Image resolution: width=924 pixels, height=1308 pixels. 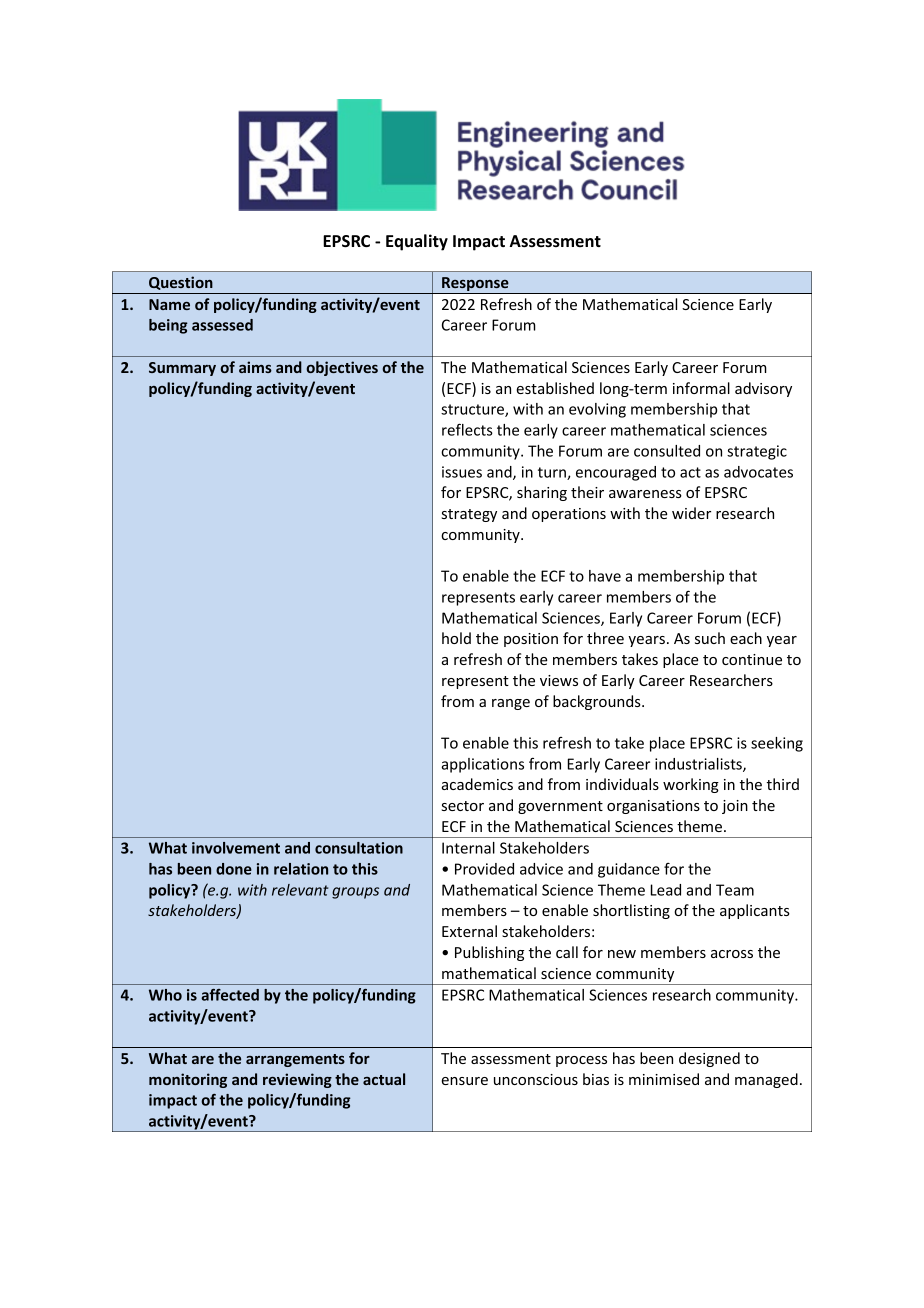 What do you see at coordinates (710, 638) in the screenshot?
I see `such` at bounding box center [710, 638].
